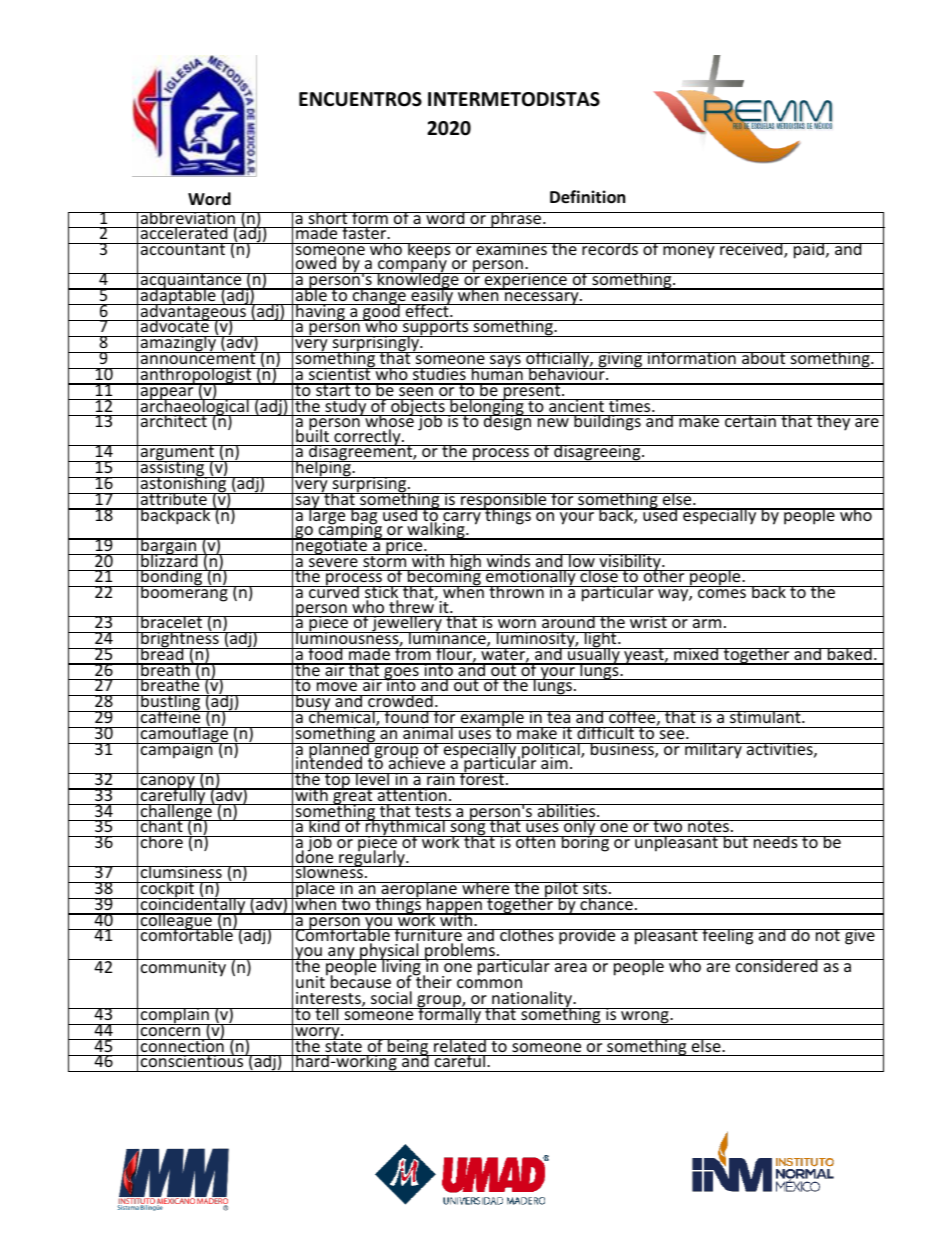 The width and height of the screenshot is (952, 1233). What do you see at coordinates (516, 592) in the screenshot?
I see `thrown` at bounding box center [516, 592].
